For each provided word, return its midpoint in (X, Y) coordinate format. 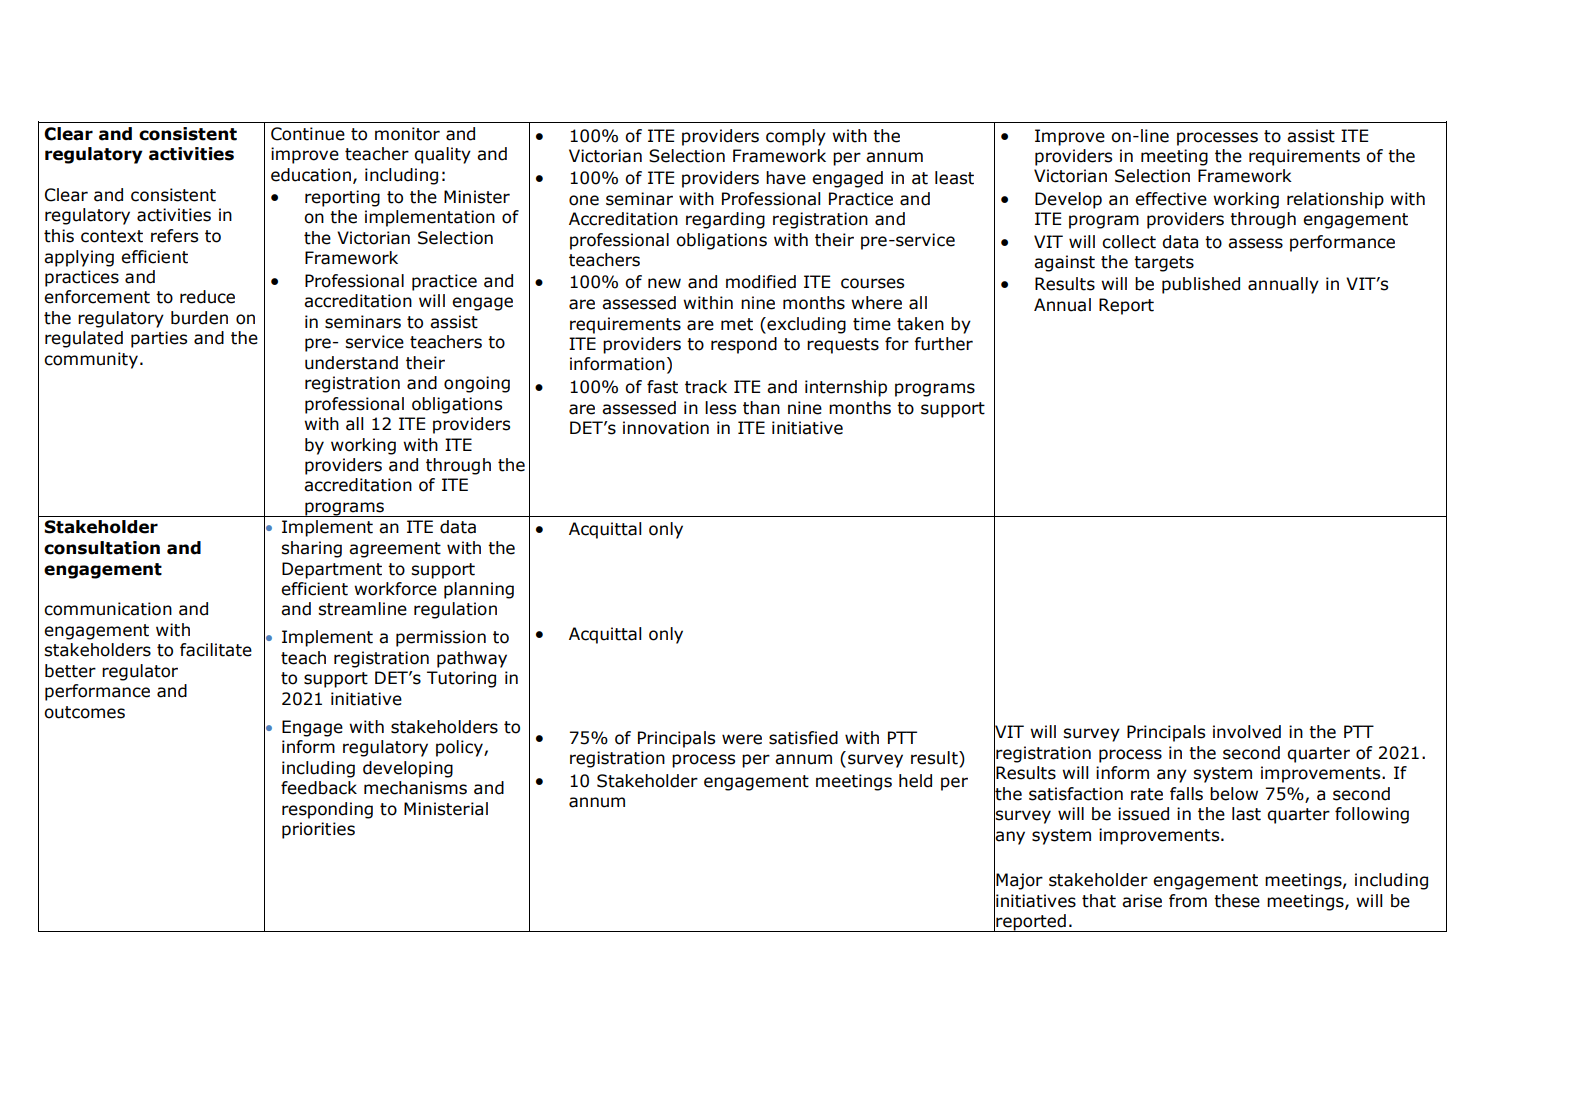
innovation (666, 428)
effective (1171, 199)
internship (846, 388)
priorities (318, 830)
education (311, 175)
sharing (311, 549)
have (786, 178)
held (915, 781)
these (1237, 901)
